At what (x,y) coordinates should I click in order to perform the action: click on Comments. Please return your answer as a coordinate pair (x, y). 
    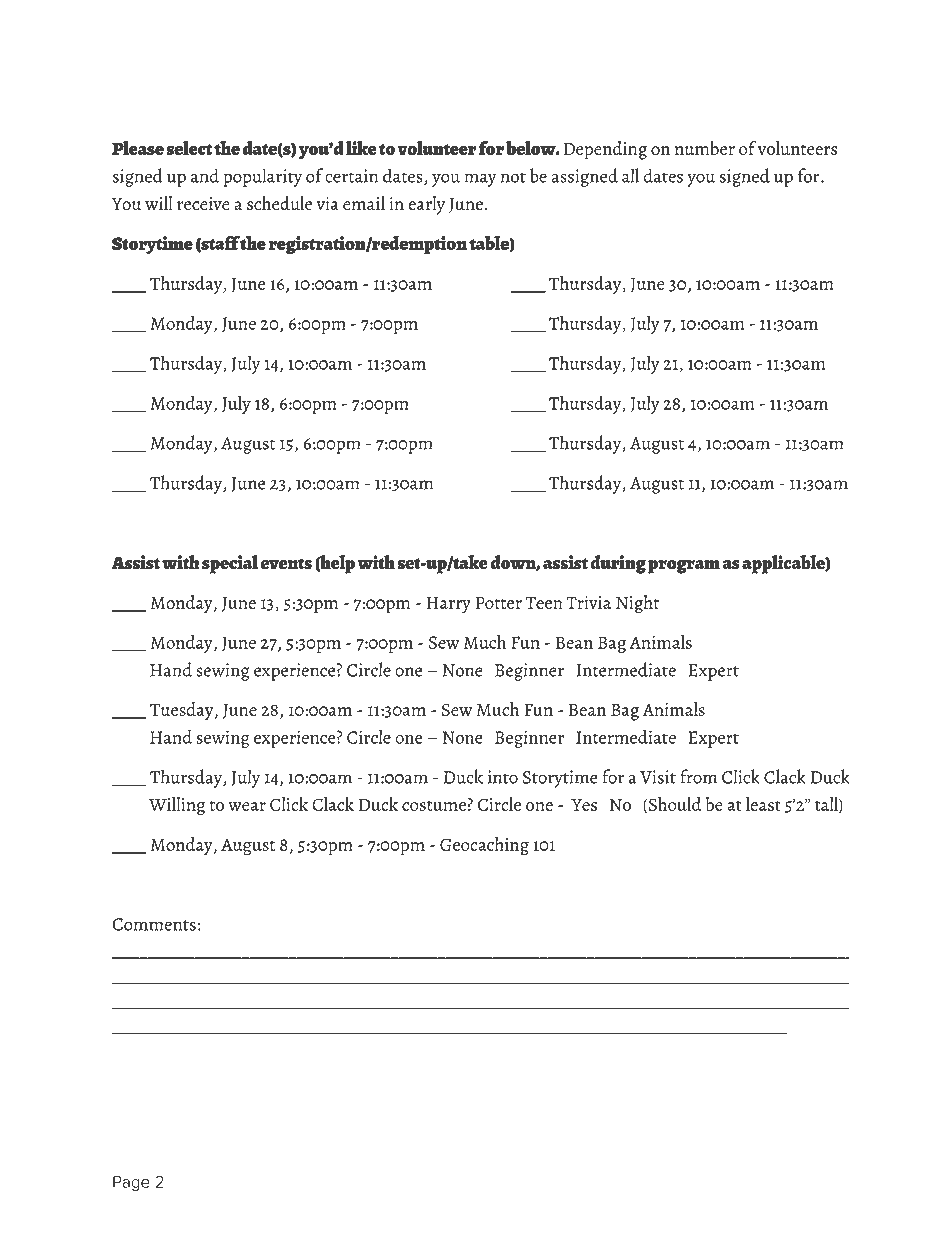
    Looking at the image, I should click on (154, 924).
